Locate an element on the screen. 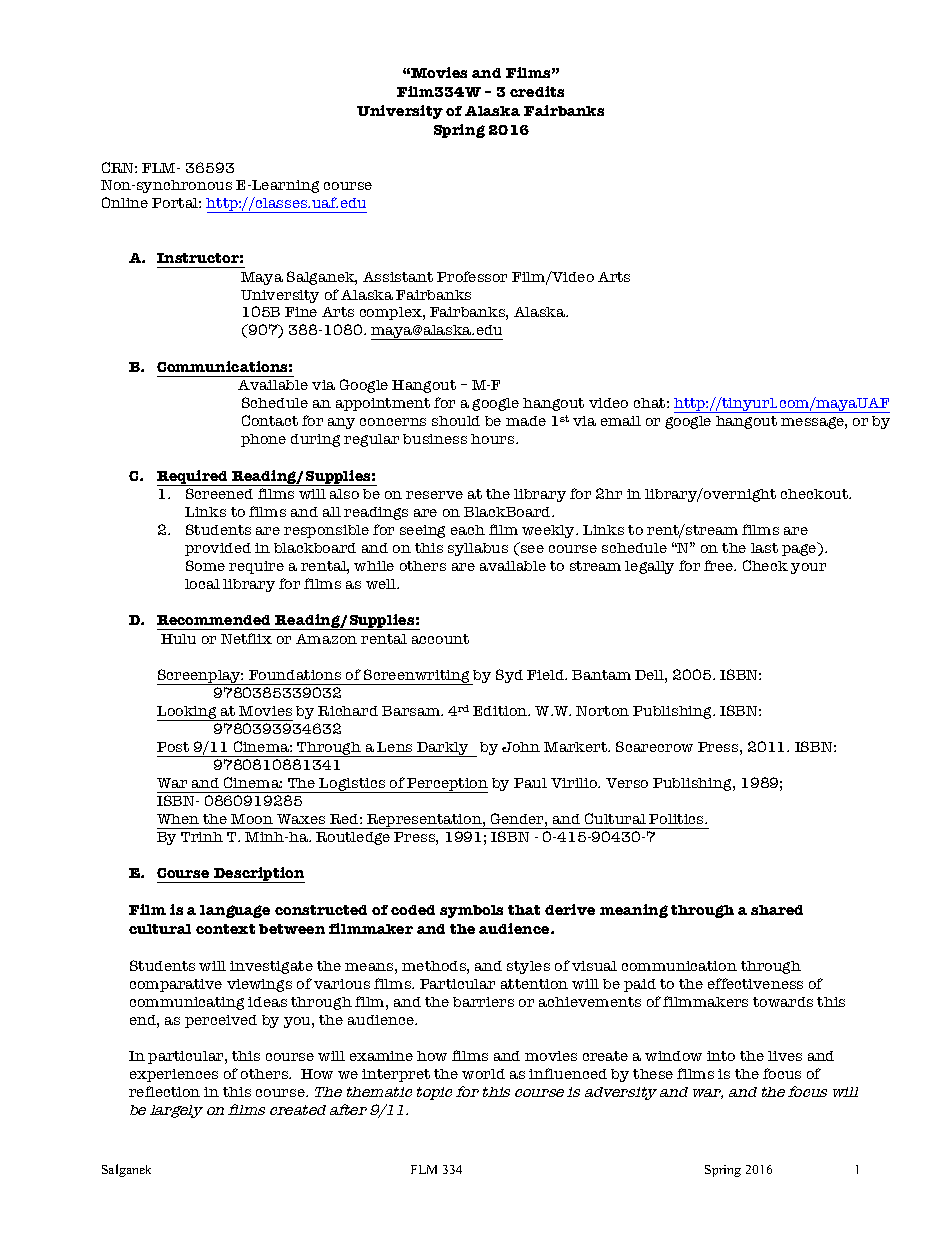 This screenshot has width=952, height=1233. experiences is located at coordinates (174, 1075).
